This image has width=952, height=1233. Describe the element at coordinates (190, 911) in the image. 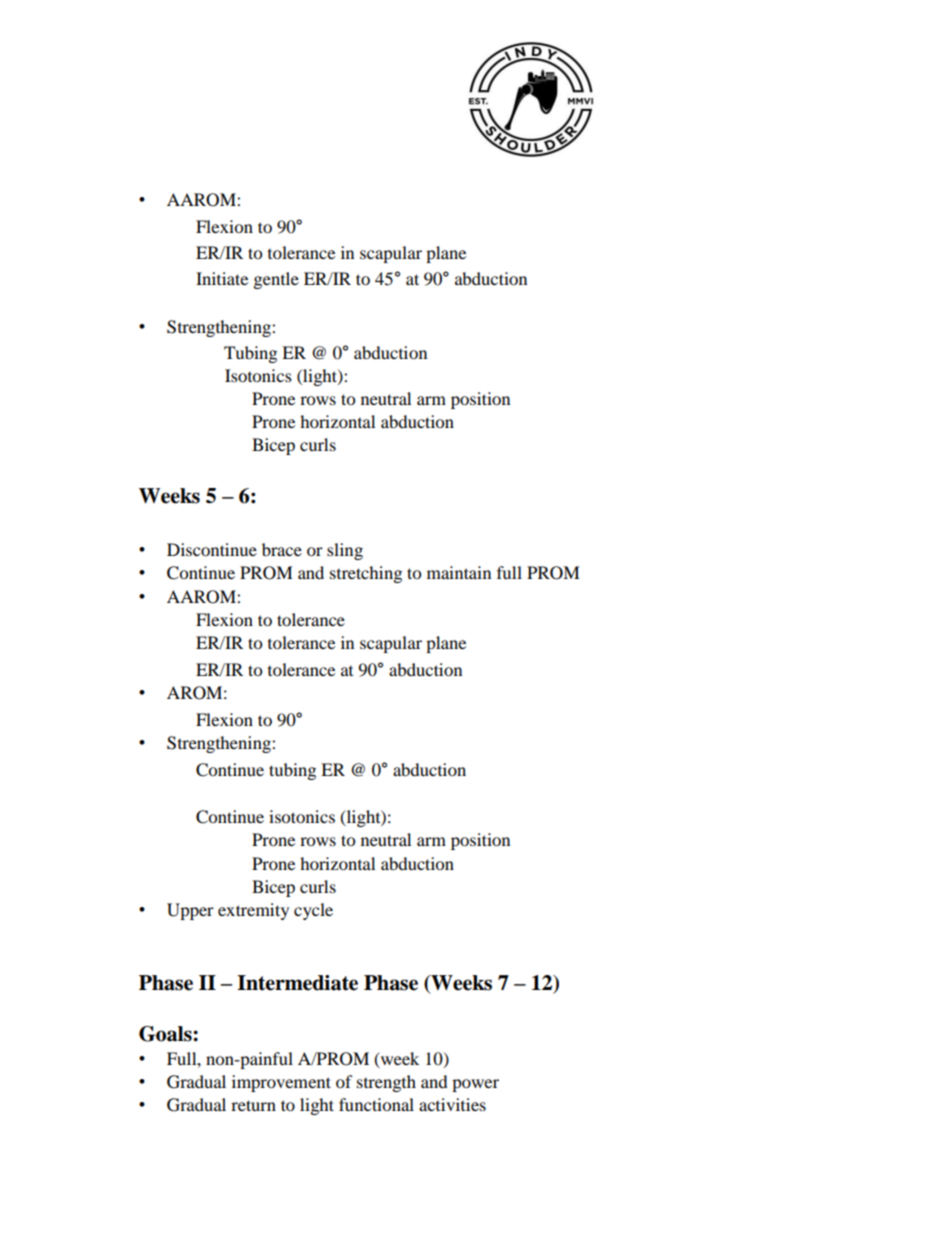

I see `Upper` at that location.
